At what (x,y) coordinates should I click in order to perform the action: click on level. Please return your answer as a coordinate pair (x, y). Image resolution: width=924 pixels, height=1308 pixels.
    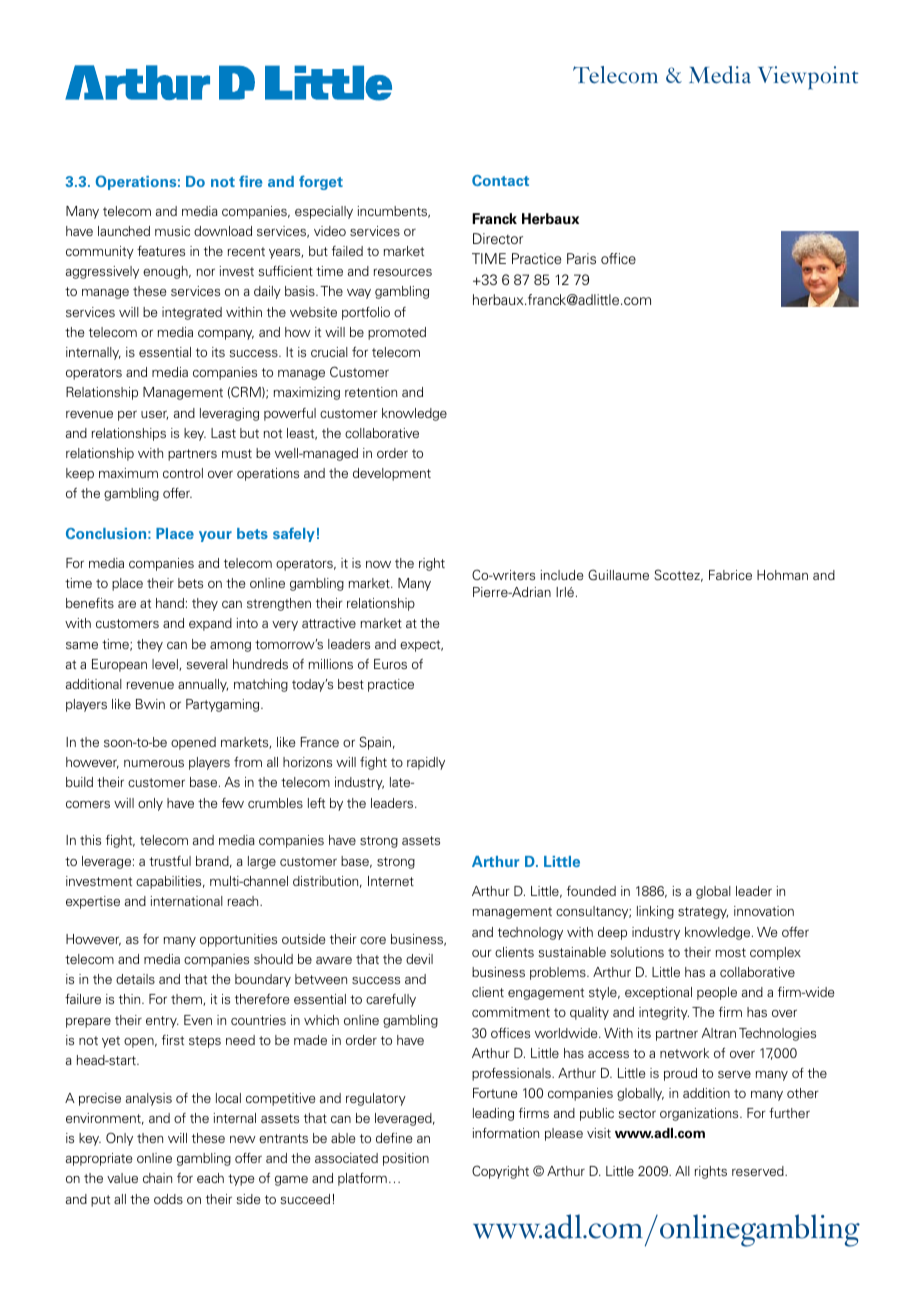
    Looking at the image, I should click on (166, 665).
